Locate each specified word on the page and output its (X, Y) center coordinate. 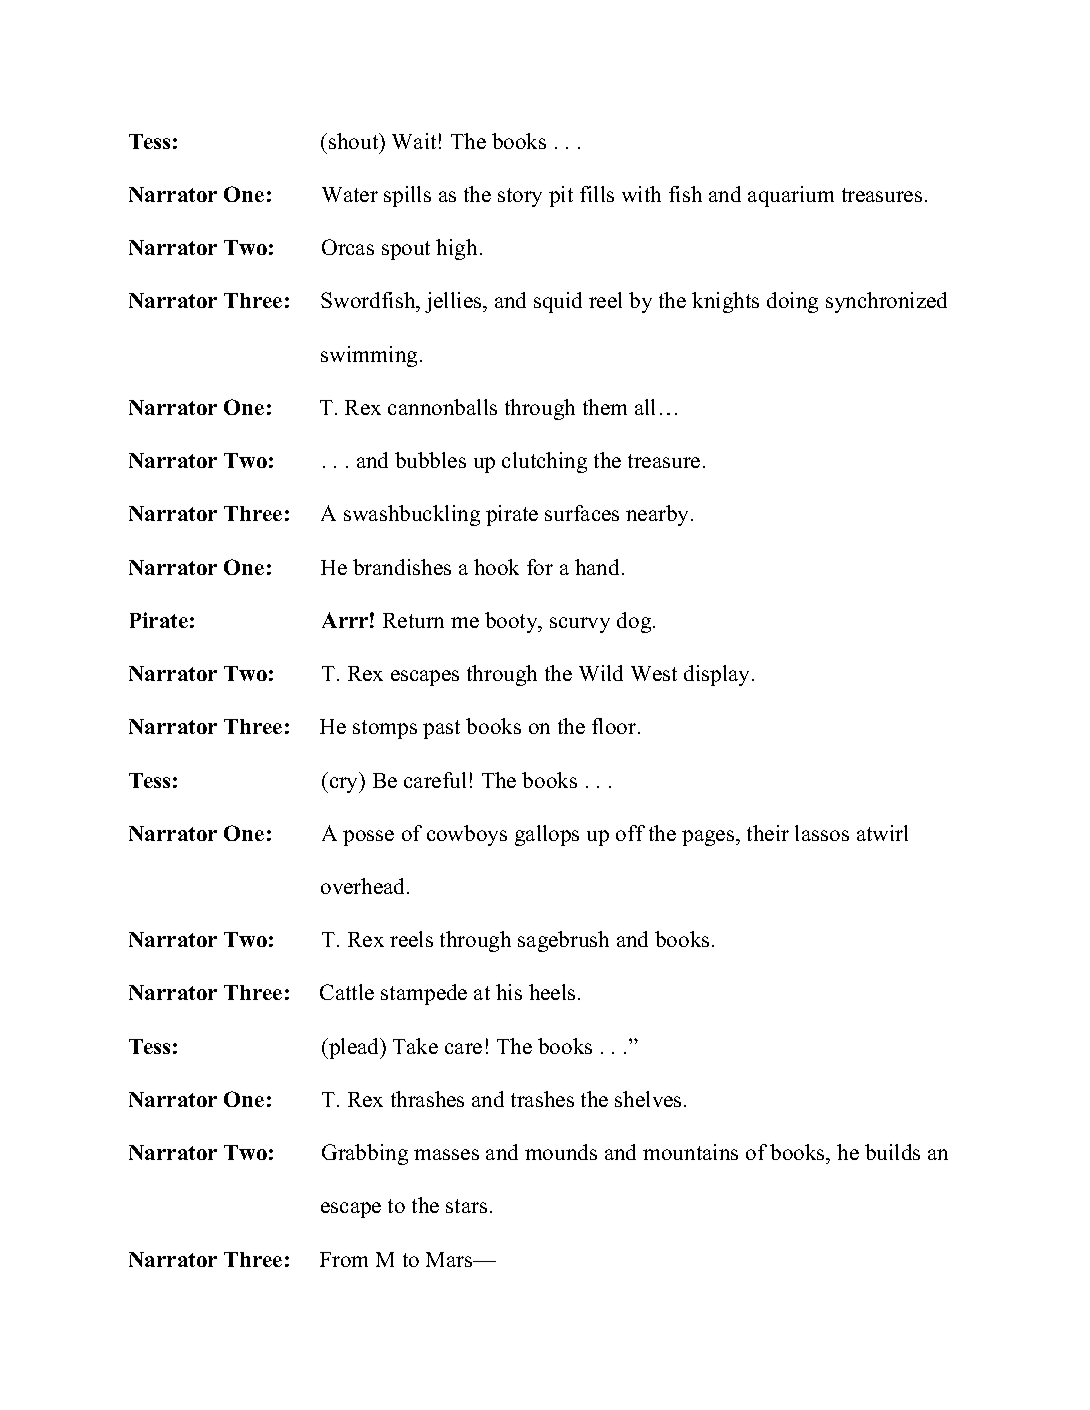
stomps (385, 729)
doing (792, 302)
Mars (450, 1259)
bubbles (430, 460)
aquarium (791, 196)
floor (615, 726)
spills (407, 196)
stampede (424, 994)
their (768, 833)
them (605, 407)
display (718, 675)
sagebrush (563, 941)
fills (597, 194)
